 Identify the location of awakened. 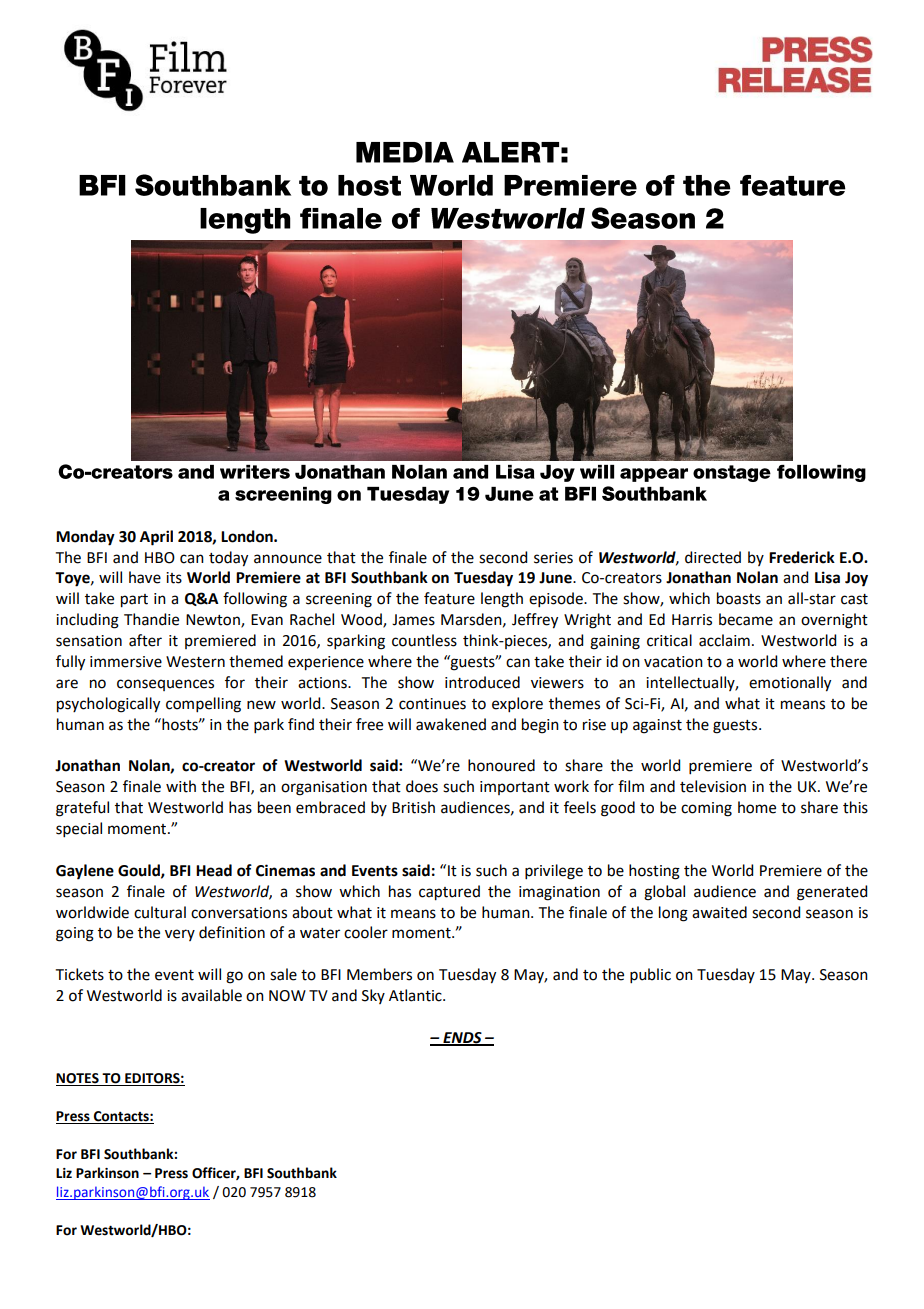
(451, 724).
